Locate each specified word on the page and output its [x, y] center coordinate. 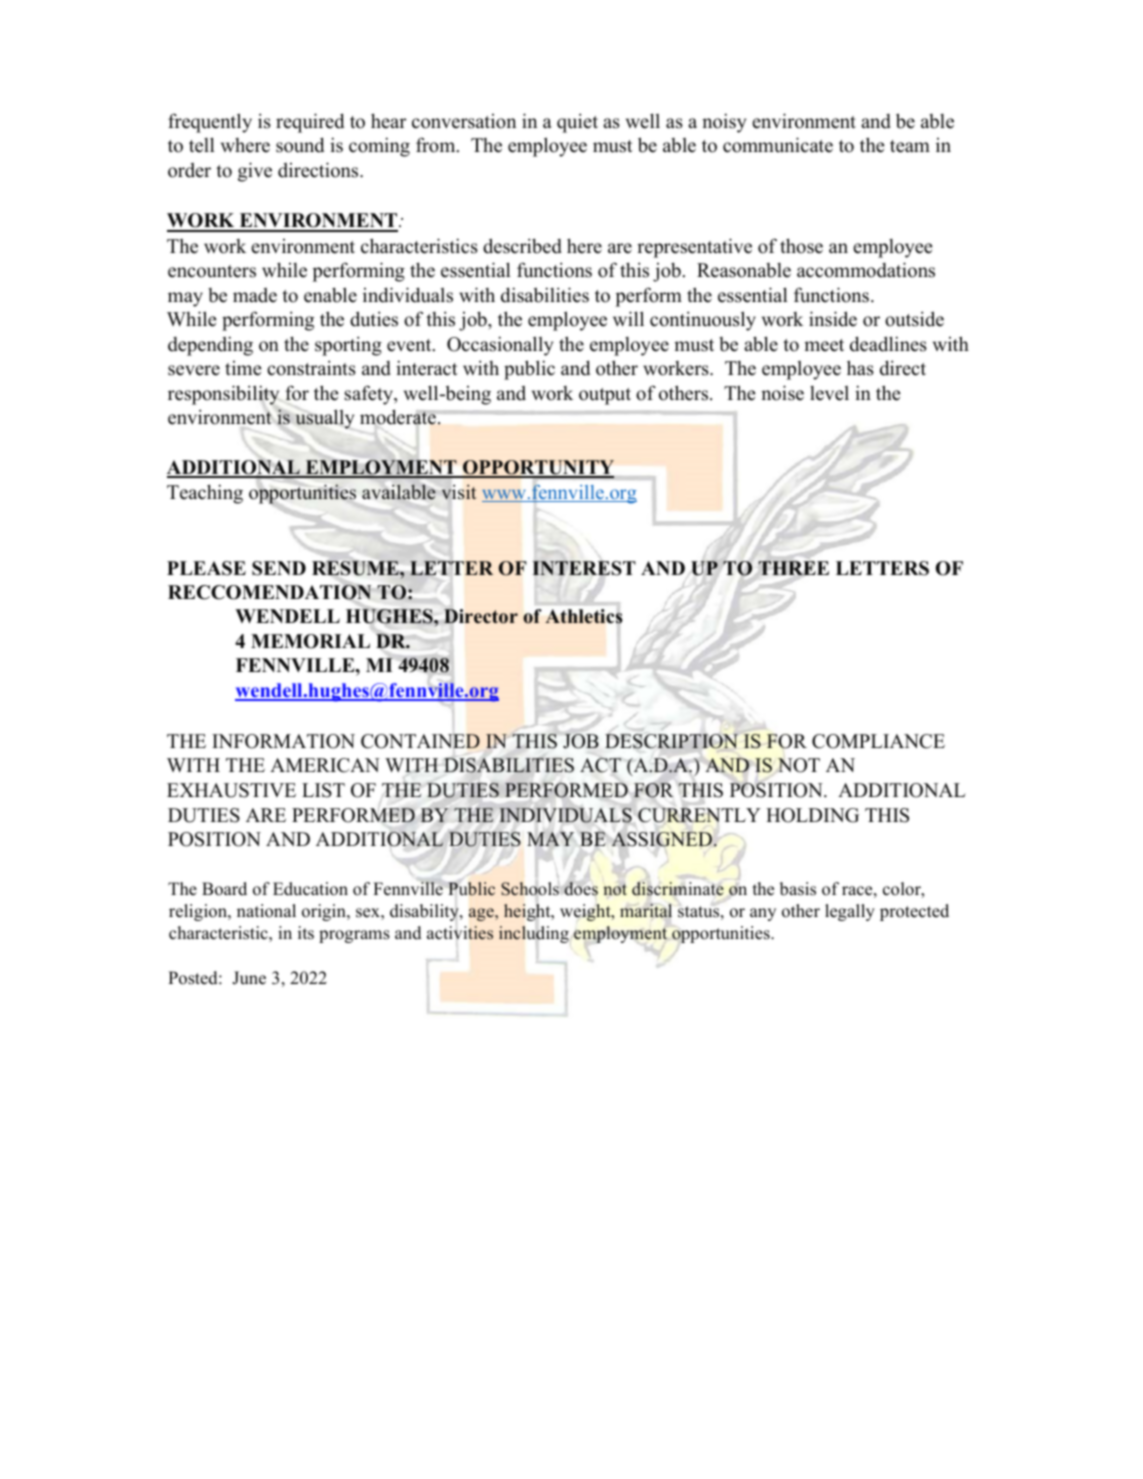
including [534, 935]
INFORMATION [283, 741]
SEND [279, 568]
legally [850, 912]
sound [300, 145]
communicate [778, 145]
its [306, 933]
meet [824, 345]
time [243, 368]
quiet [577, 123]
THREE [793, 568]
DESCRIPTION [671, 741]
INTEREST [584, 568]
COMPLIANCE [878, 741]
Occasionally [500, 346]
